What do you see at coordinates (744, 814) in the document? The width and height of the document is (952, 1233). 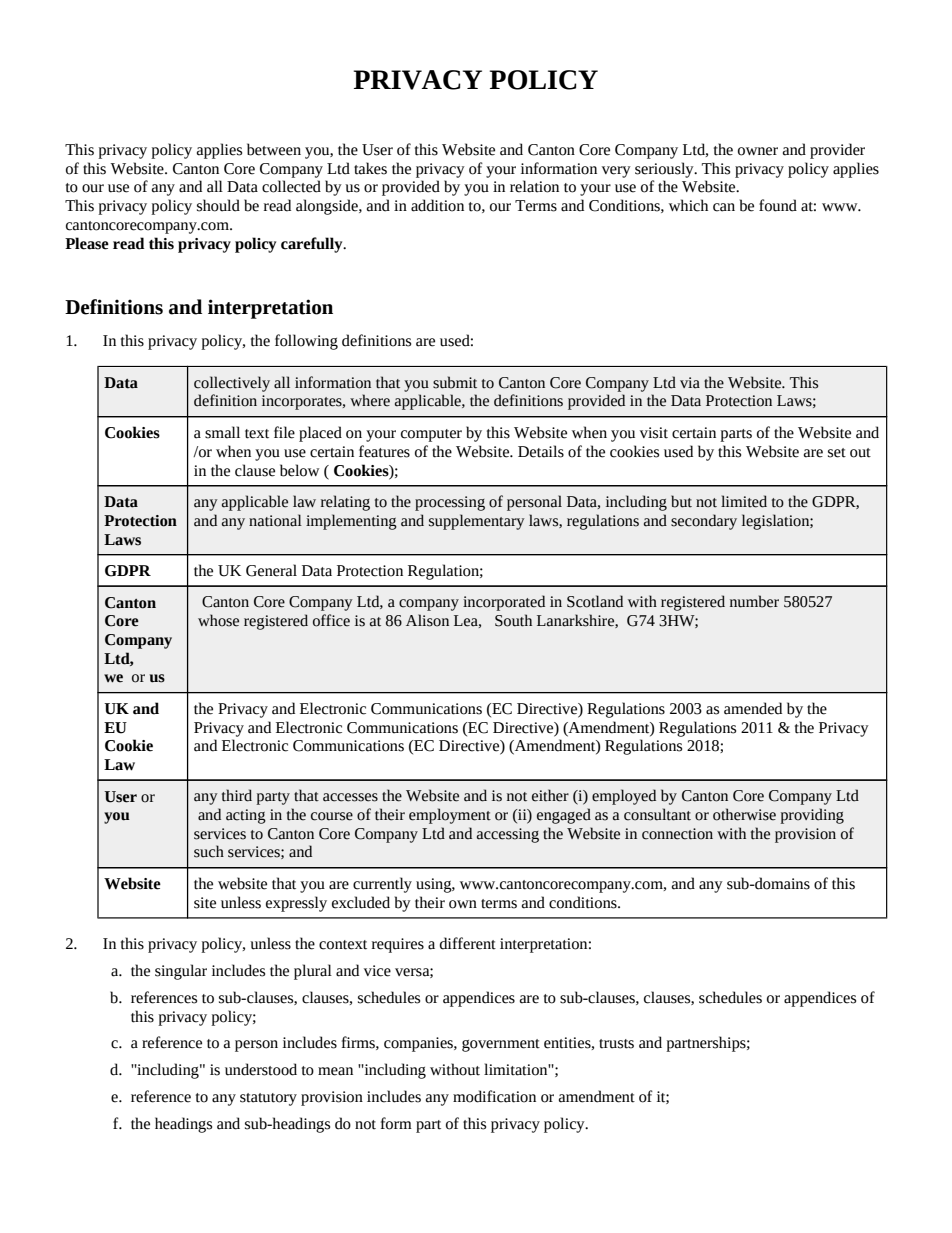 I see `otherwise` at bounding box center [744, 814].
